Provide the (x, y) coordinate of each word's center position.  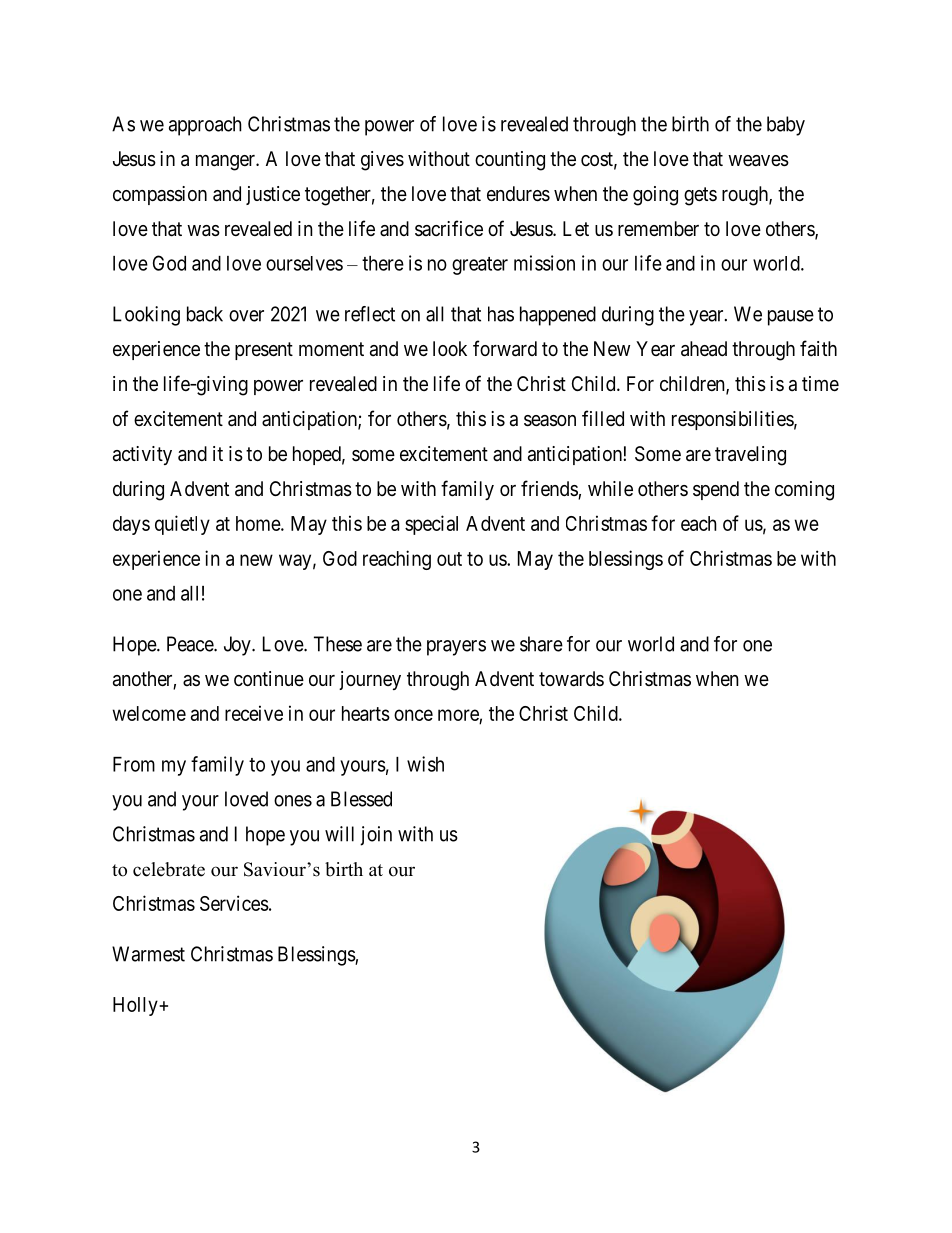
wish (425, 764)
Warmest (148, 954)
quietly (182, 525)
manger (226, 163)
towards (571, 679)
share (541, 644)
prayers (456, 648)
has (501, 314)
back (205, 314)
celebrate (169, 869)
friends (550, 489)
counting (510, 161)
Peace (191, 644)
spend (716, 490)
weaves (758, 161)
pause (791, 318)
